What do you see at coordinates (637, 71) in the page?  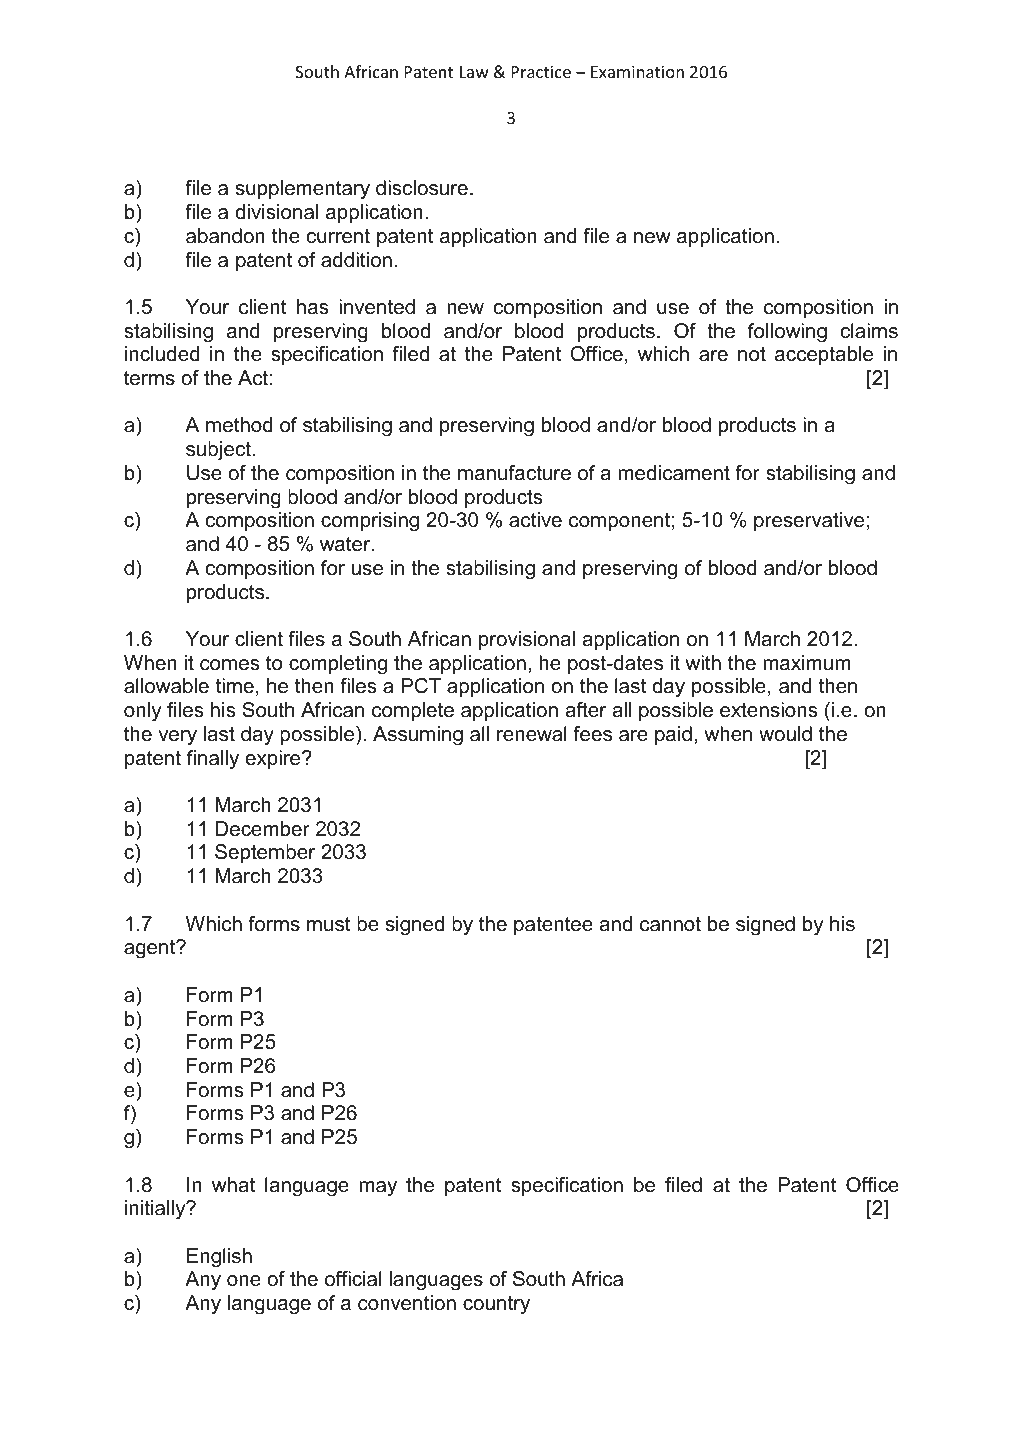 I see `Examination` at bounding box center [637, 71].
